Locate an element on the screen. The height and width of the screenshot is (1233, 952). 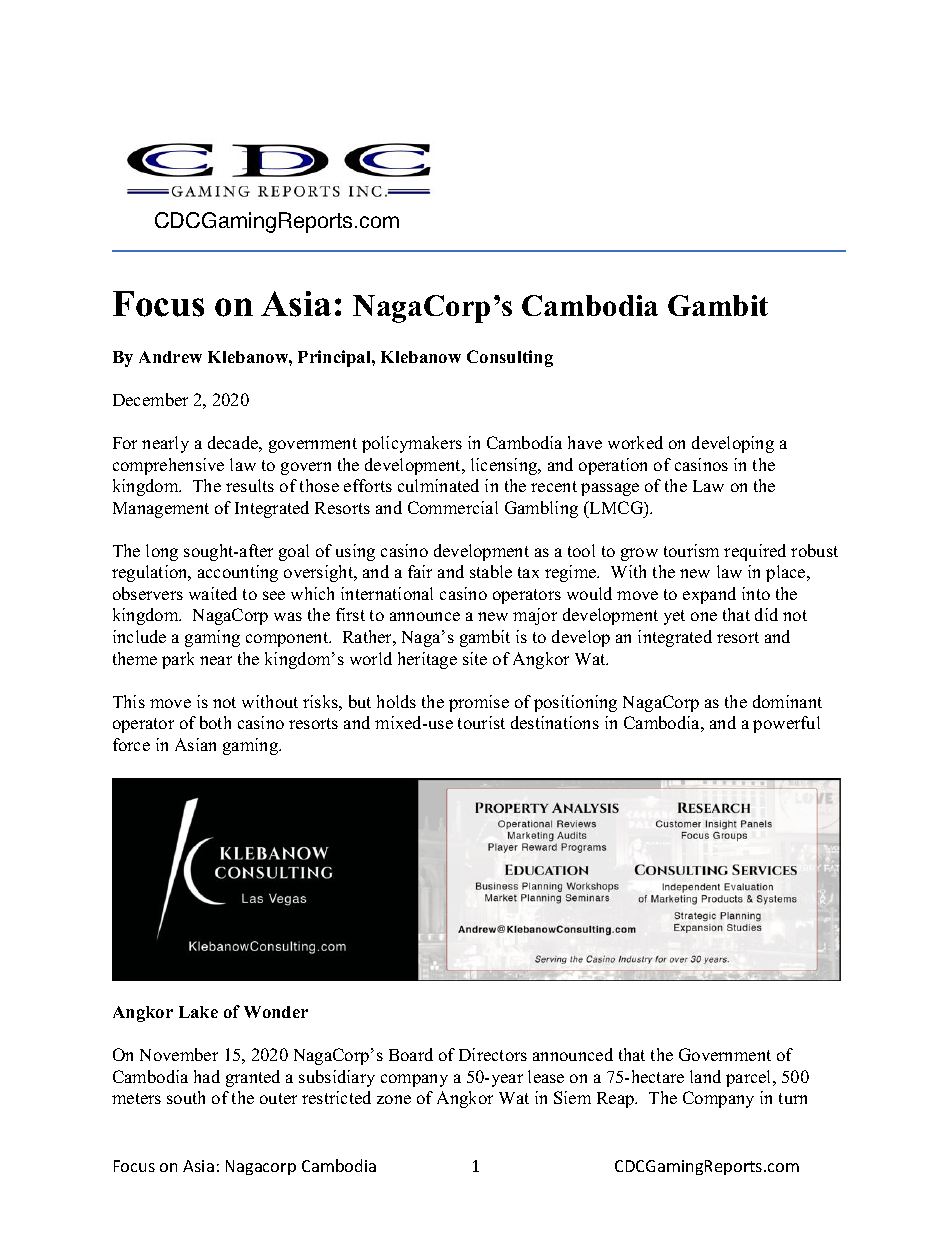
worked is located at coordinates (635, 442).
